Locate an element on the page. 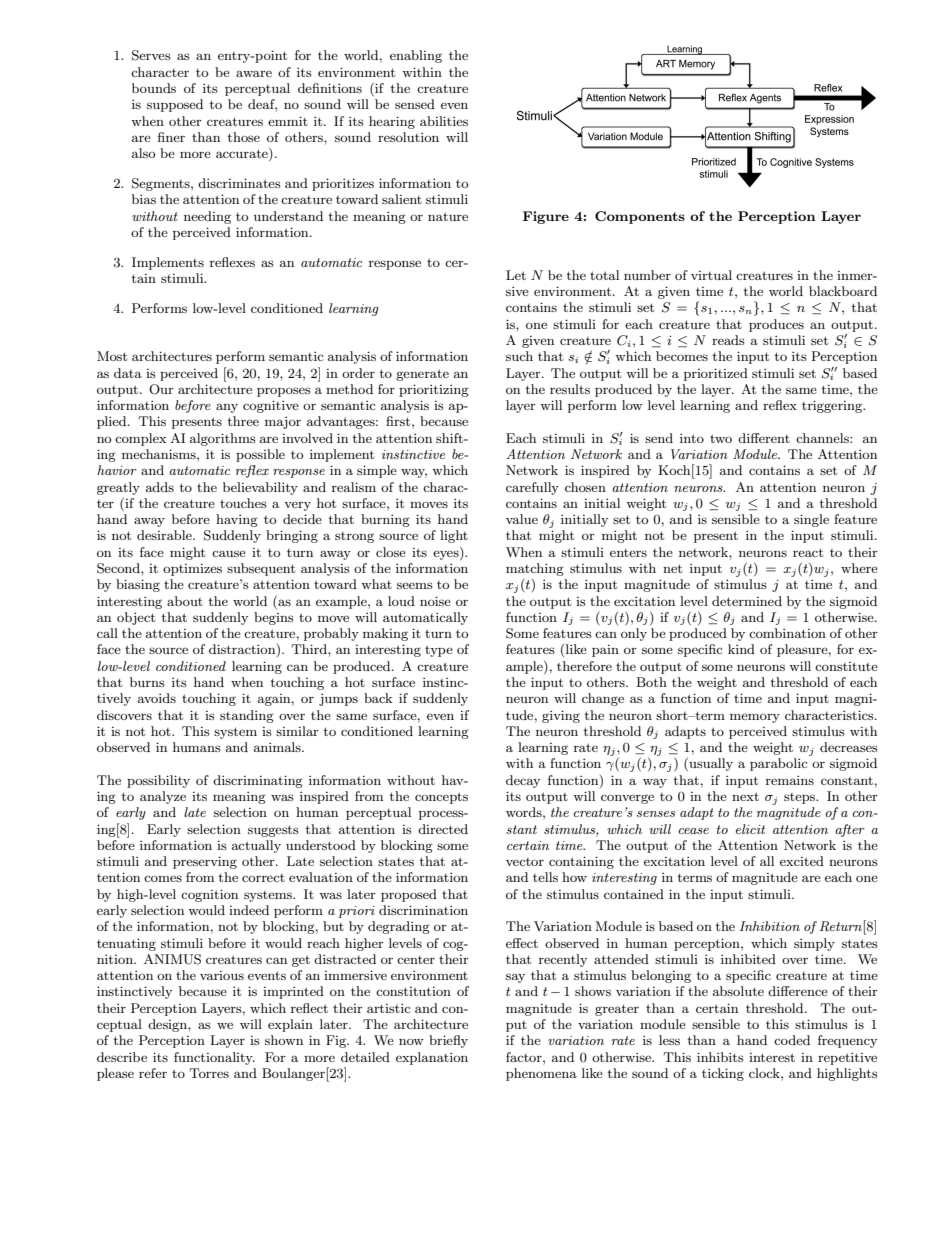 Image resolution: width=952 pixels, height=1233 pixels. eyes is located at coordinates (447, 555).
